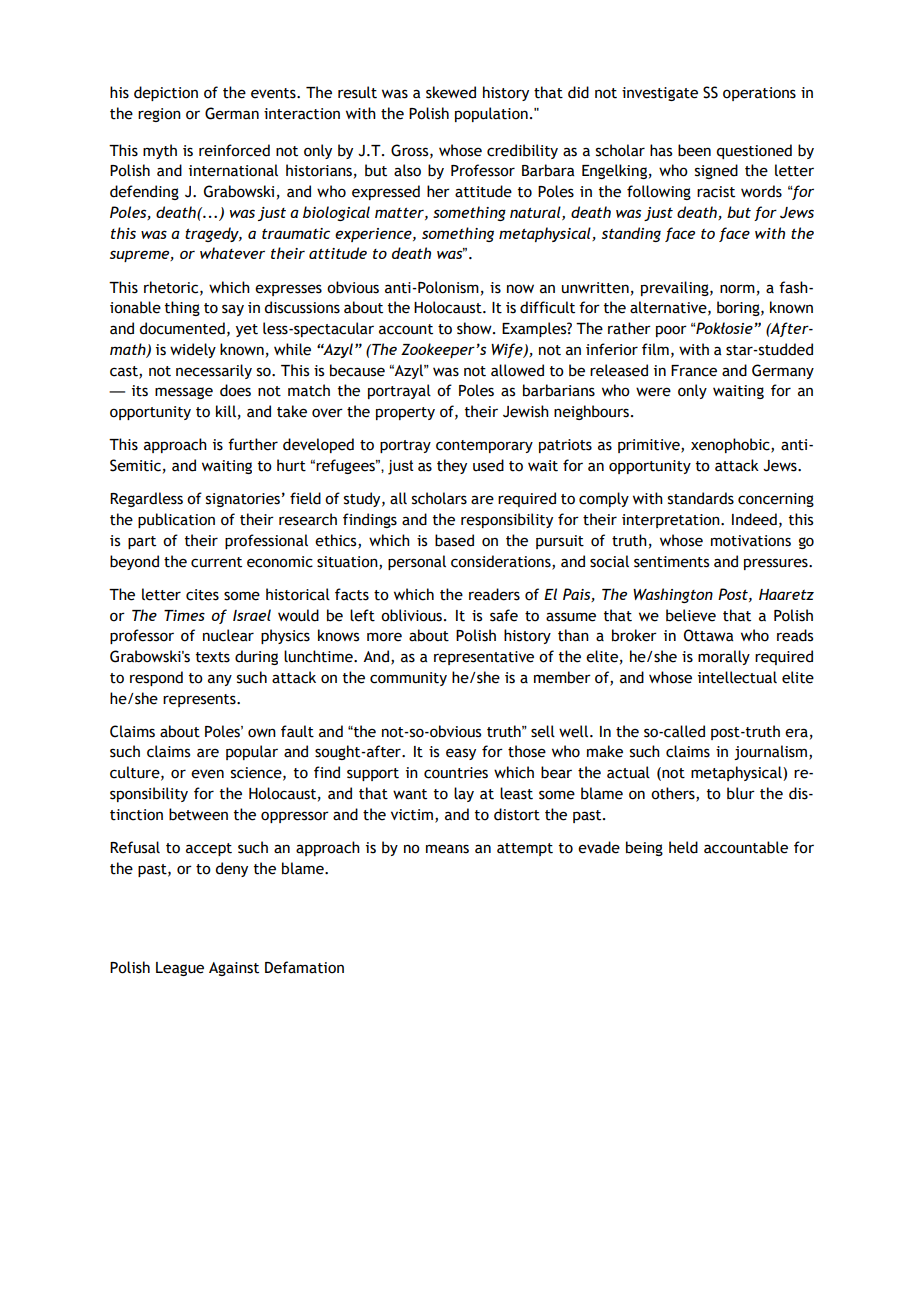 The image size is (924, 1309). Describe the element at coordinates (454, 540) in the screenshot. I see `based` at that location.
